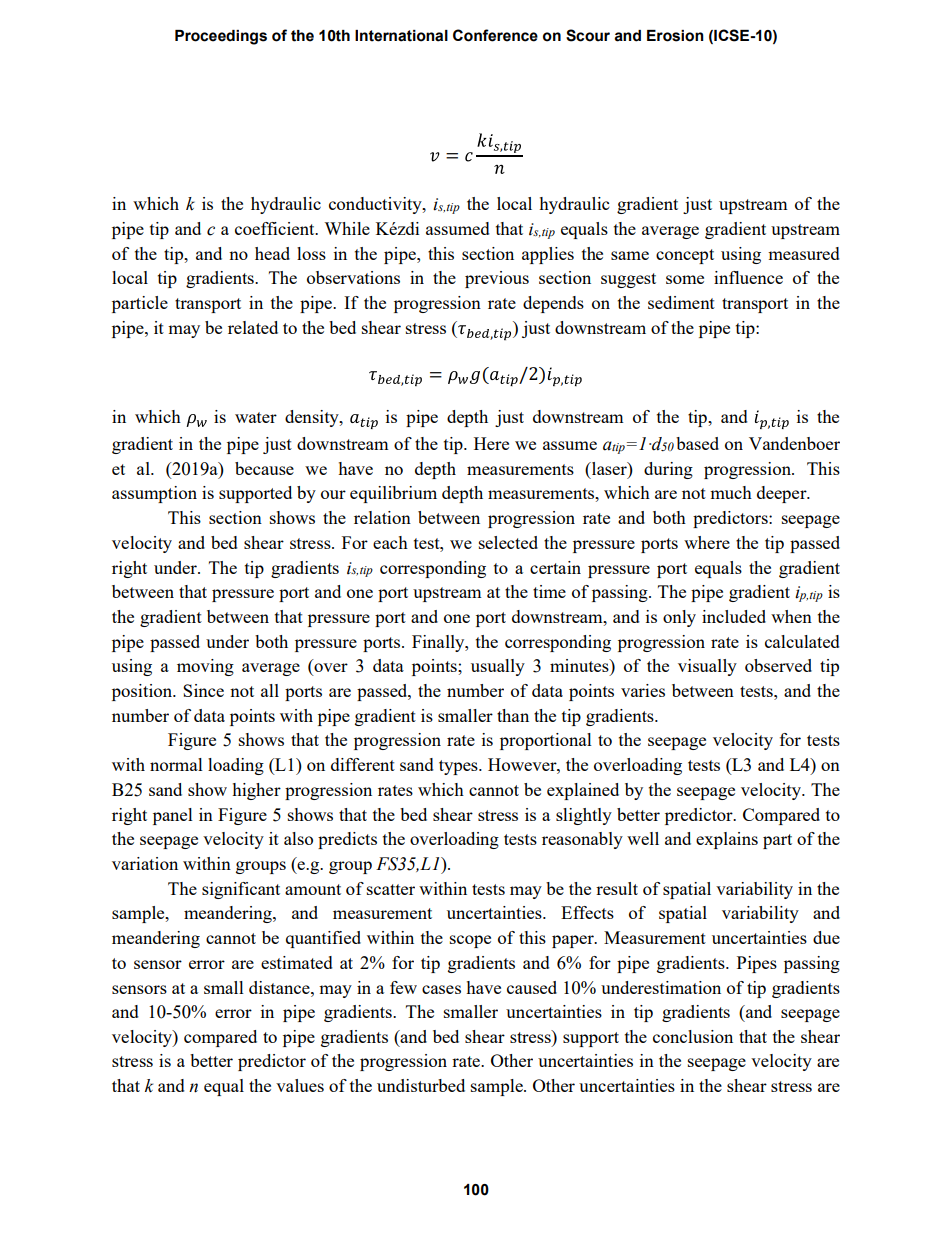 The width and height of the document is (952, 1233). I want to click on Erosion, so click(675, 36).
